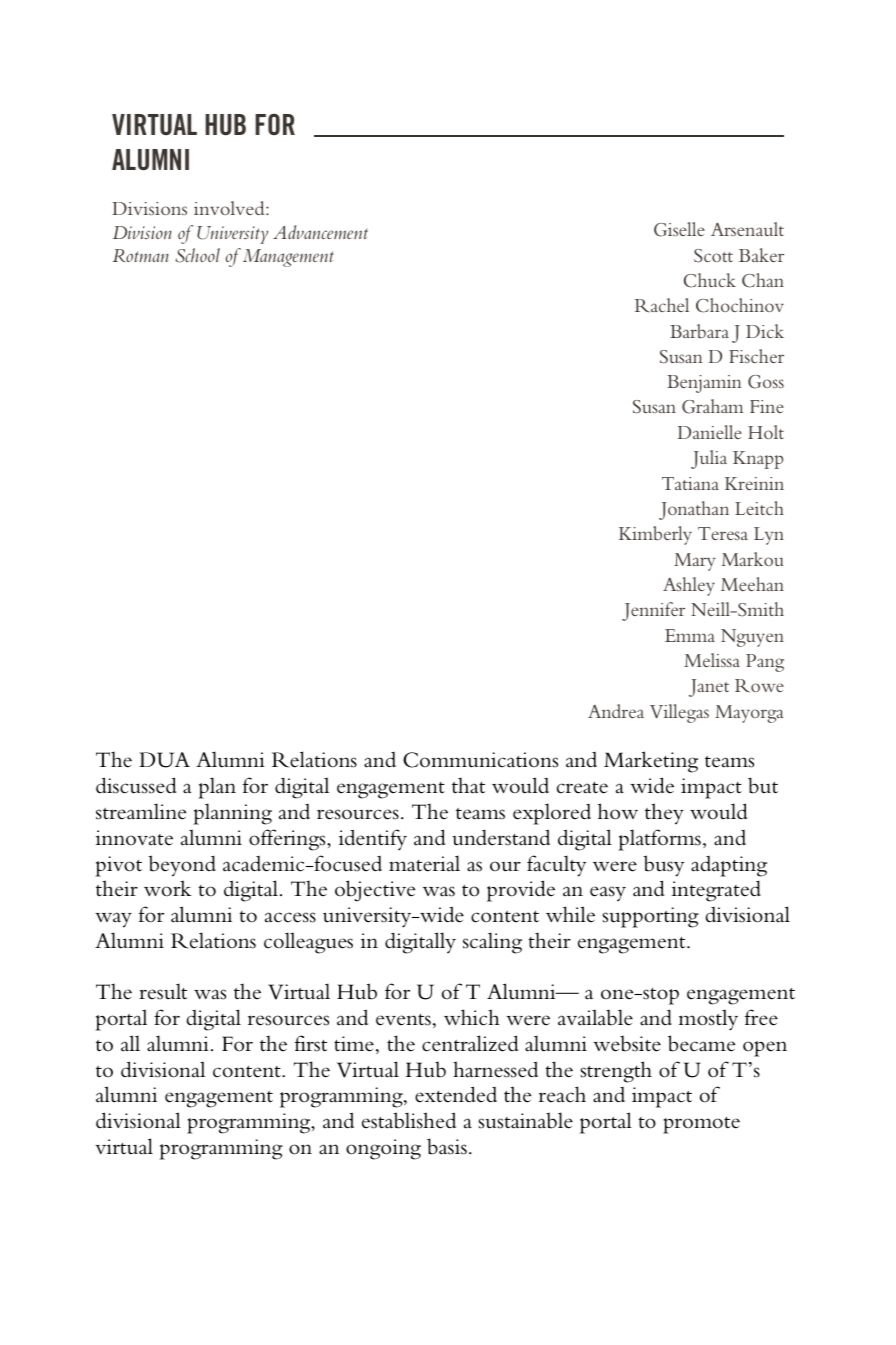  What do you see at coordinates (709, 688) in the screenshot?
I see `Janet` at bounding box center [709, 688].
